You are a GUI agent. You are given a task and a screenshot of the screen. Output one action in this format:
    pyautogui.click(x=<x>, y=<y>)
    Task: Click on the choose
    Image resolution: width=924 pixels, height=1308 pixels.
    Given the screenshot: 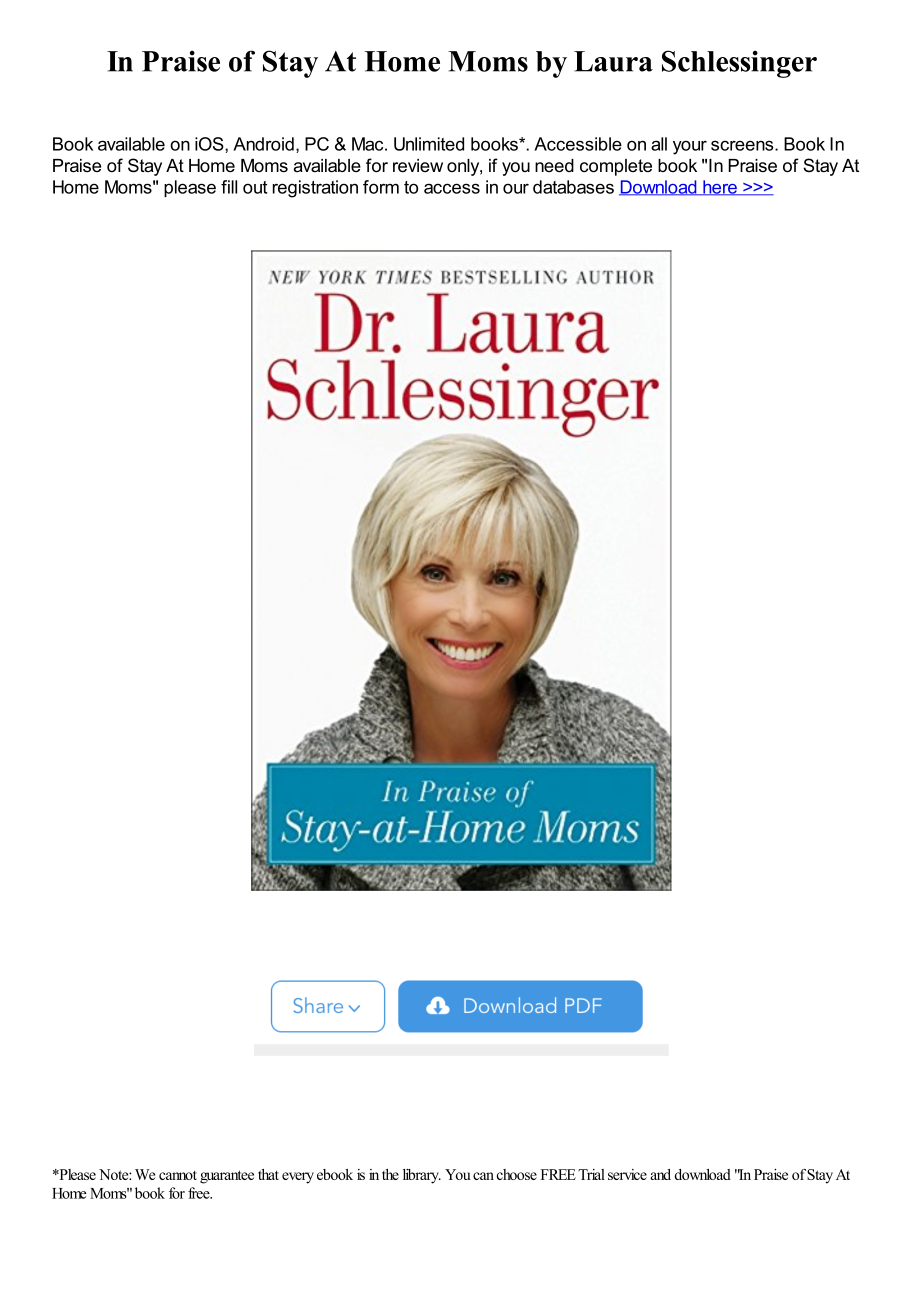 What is the action you would take?
    pyautogui.click(x=517, y=1174)
